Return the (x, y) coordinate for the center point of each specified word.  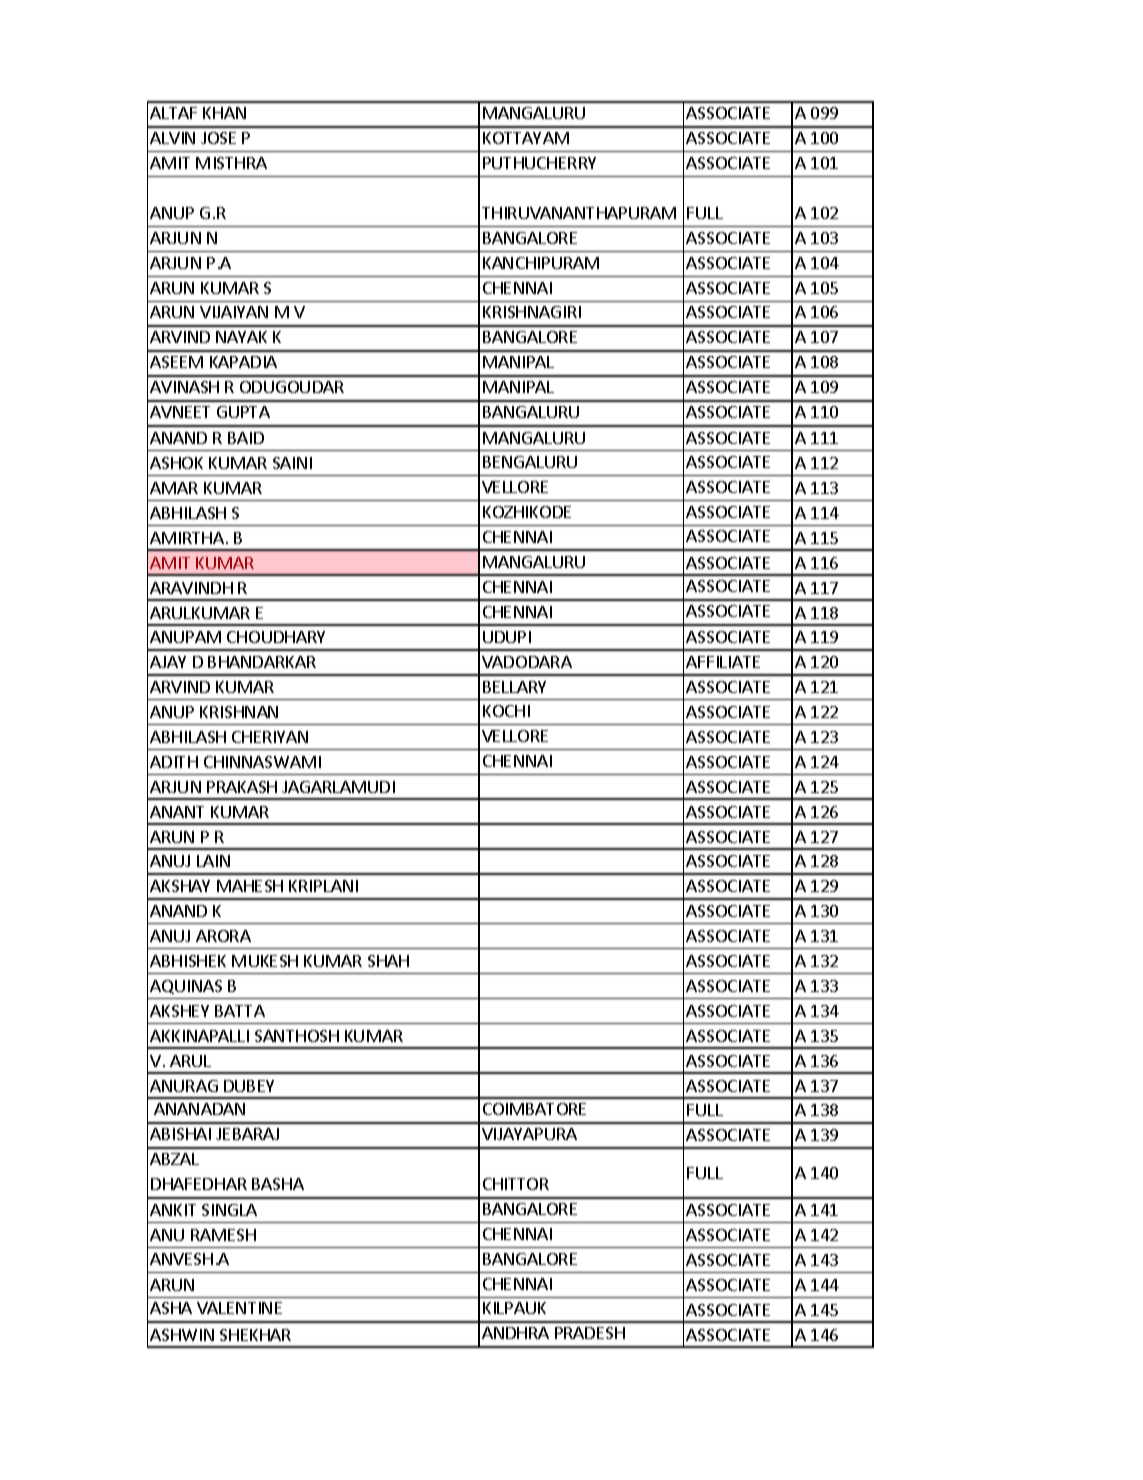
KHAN (224, 113)
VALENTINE (239, 1308)
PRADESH (590, 1333)
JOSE (218, 138)
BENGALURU (530, 462)
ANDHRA (515, 1333)
